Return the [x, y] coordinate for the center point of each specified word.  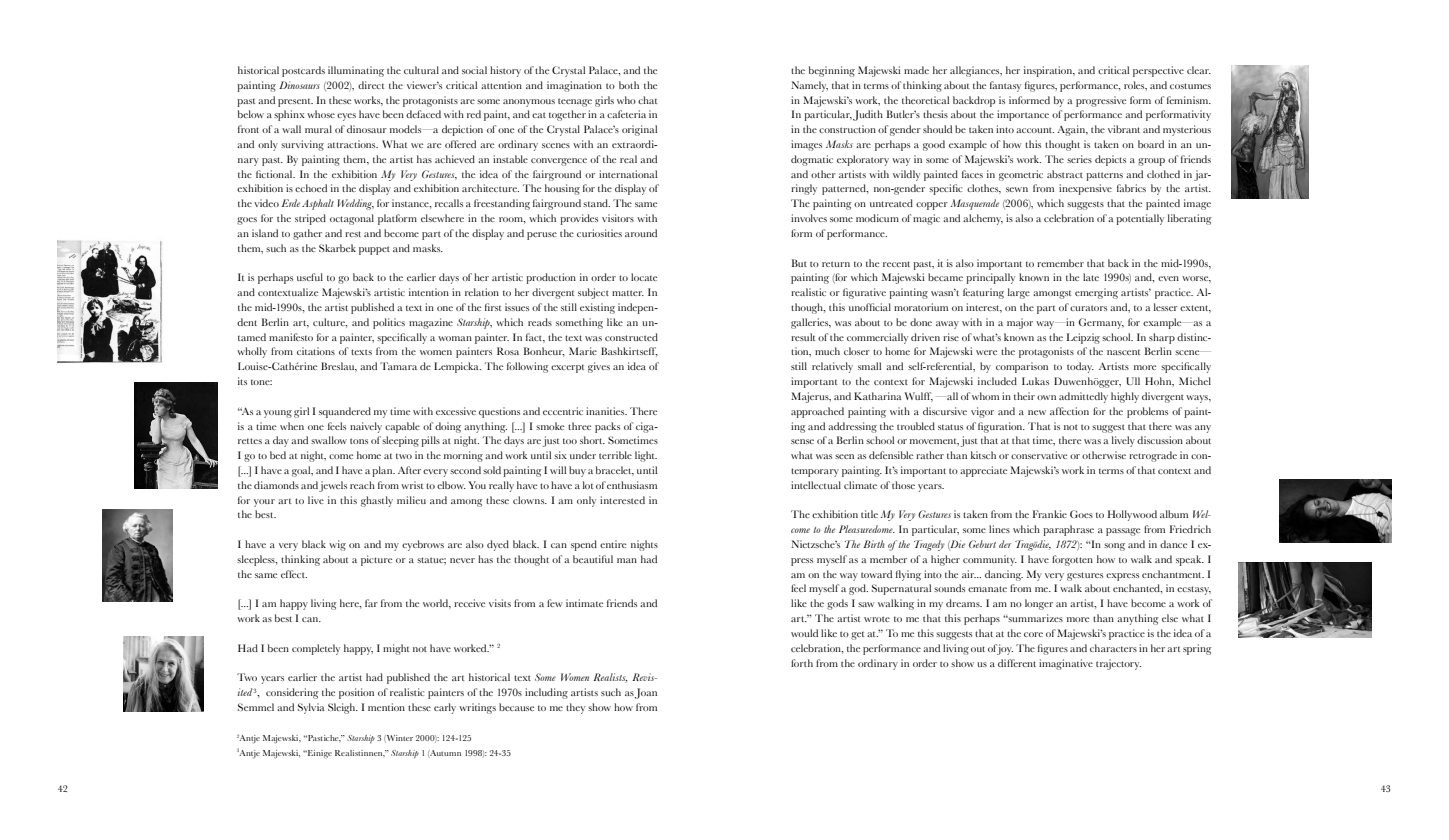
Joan [645, 693]
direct [371, 85]
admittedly [1083, 397]
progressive [1101, 101]
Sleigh [343, 708]
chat [647, 100]
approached [817, 412]
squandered [345, 412]
